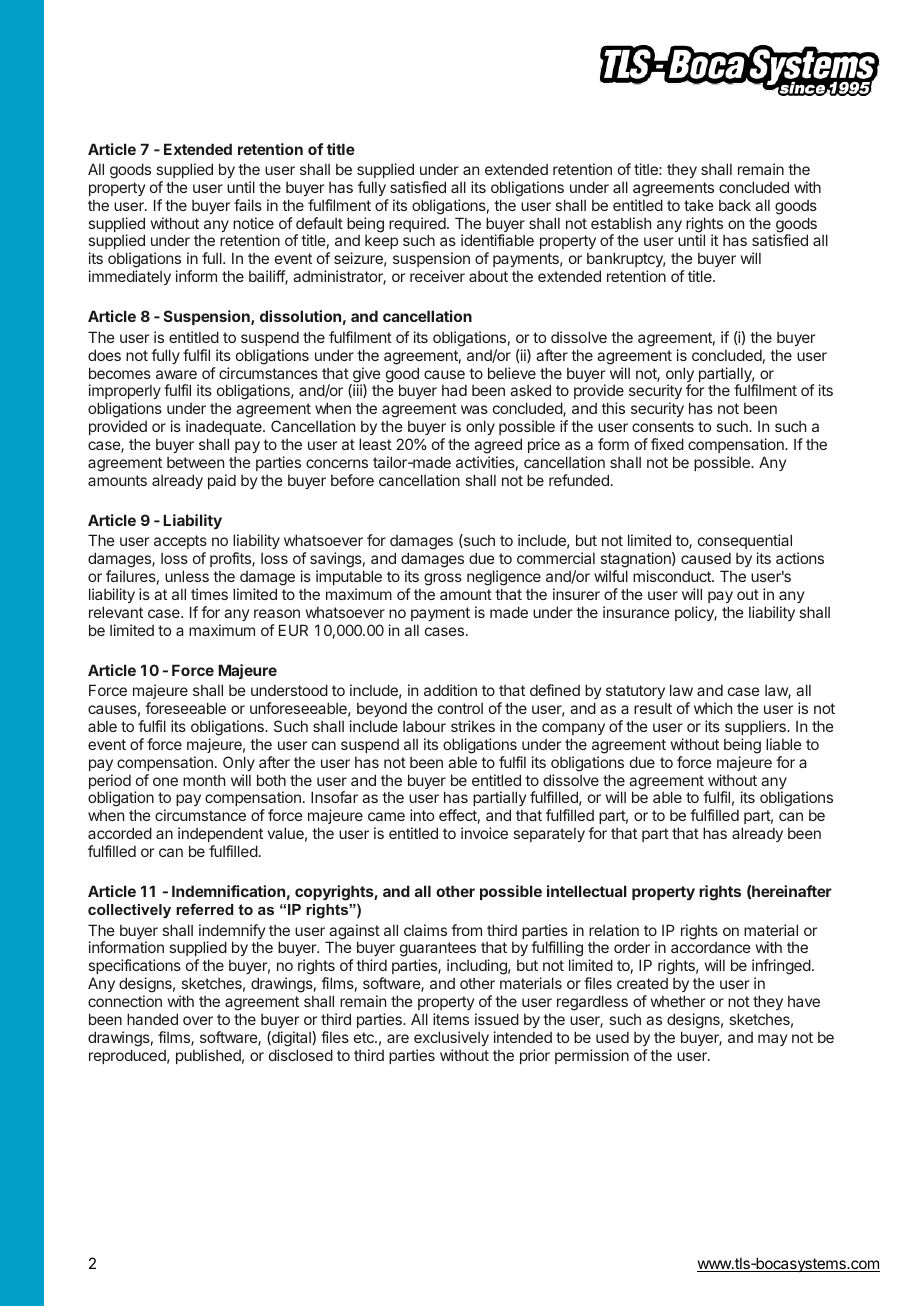 The height and width of the screenshot is (1308, 924). I want to click on insurance, so click(636, 612).
